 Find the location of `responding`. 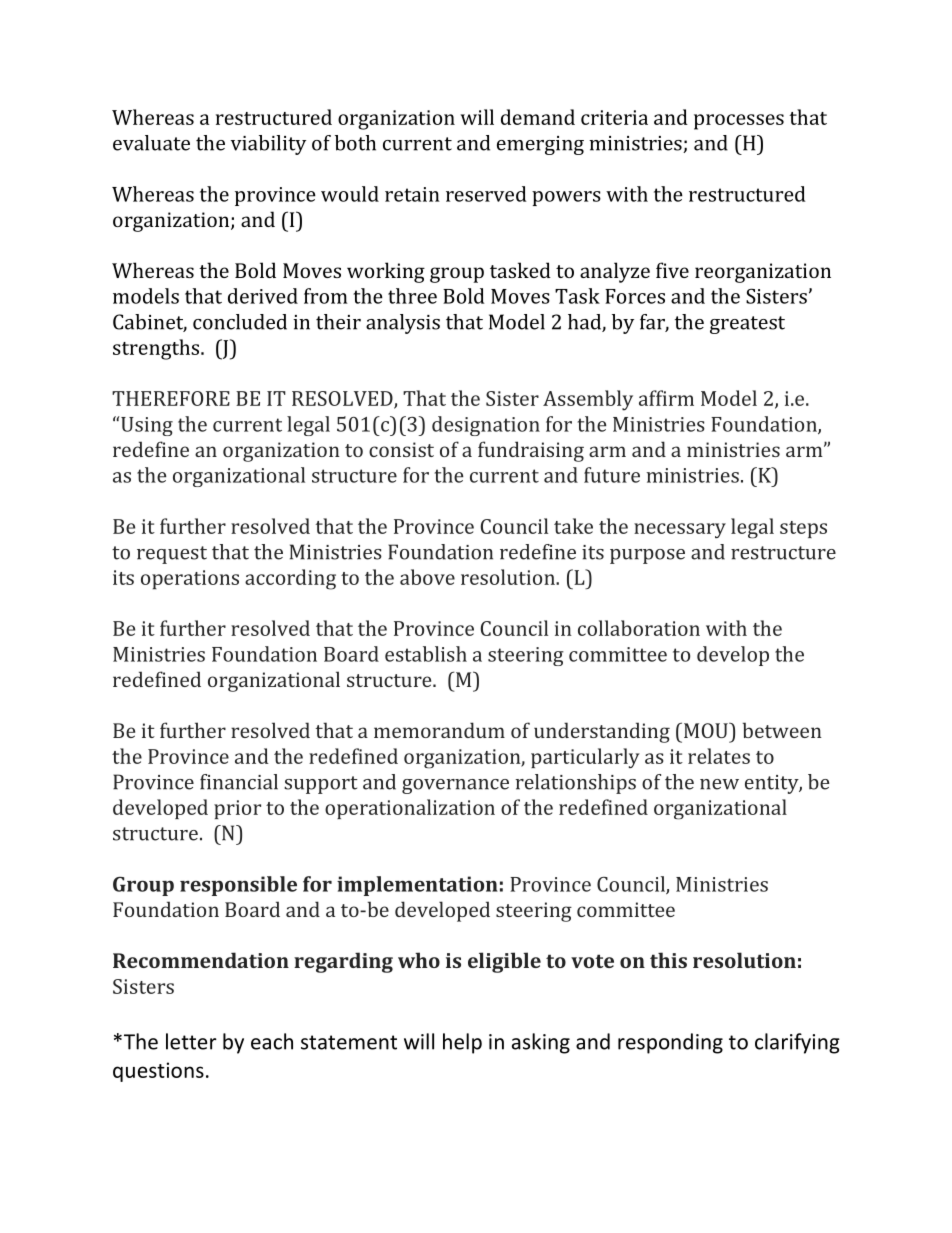

responding is located at coordinates (670, 1043).
